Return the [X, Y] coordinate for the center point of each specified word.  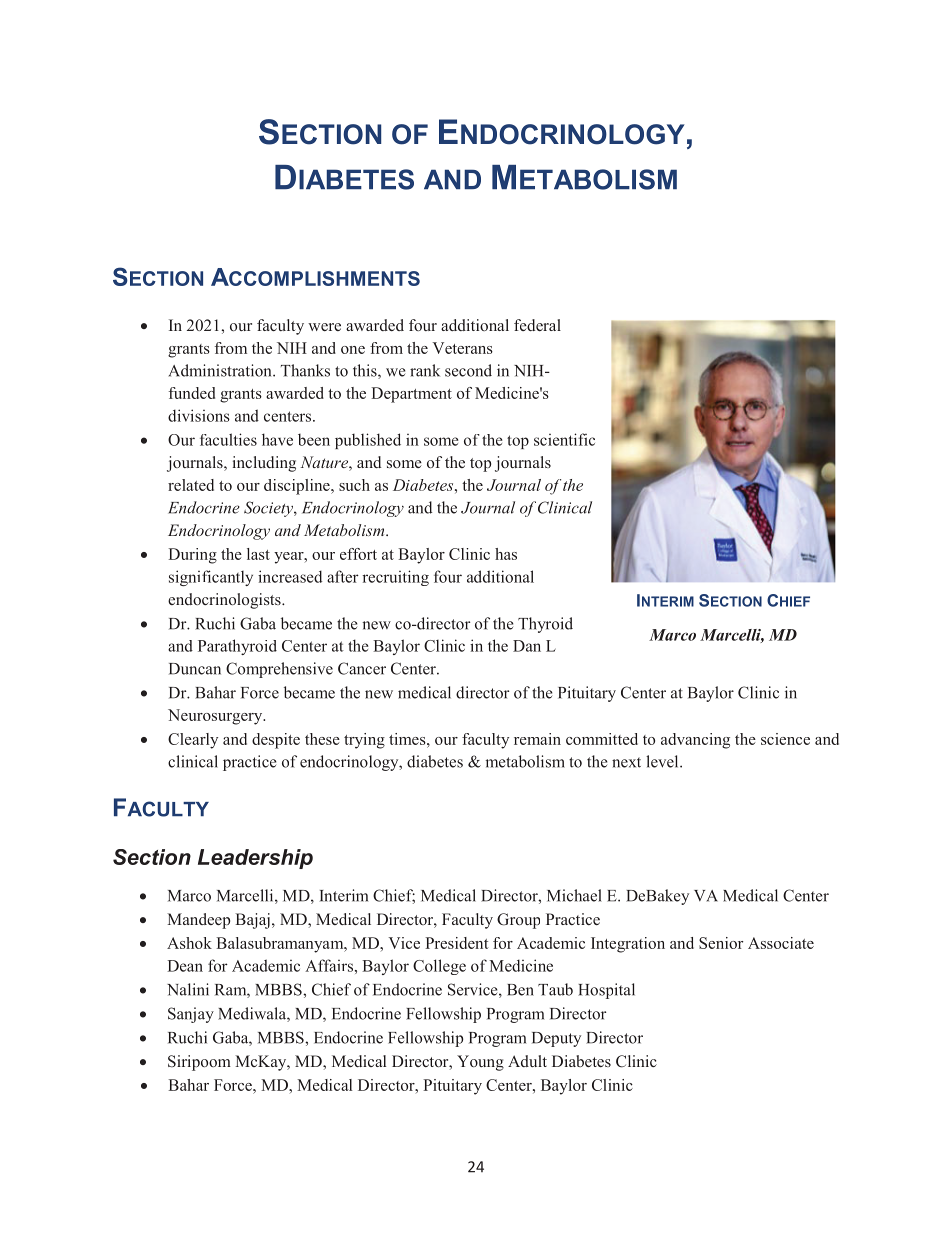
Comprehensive [279, 670]
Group [518, 921]
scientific [564, 439]
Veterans [462, 348]
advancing [695, 741]
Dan [527, 646]
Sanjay [191, 1015]
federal [537, 325]
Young [480, 1063]
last [258, 554]
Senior [721, 943]
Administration [221, 370]
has [506, 554]
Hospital [606, 991]
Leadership [255, 859]
